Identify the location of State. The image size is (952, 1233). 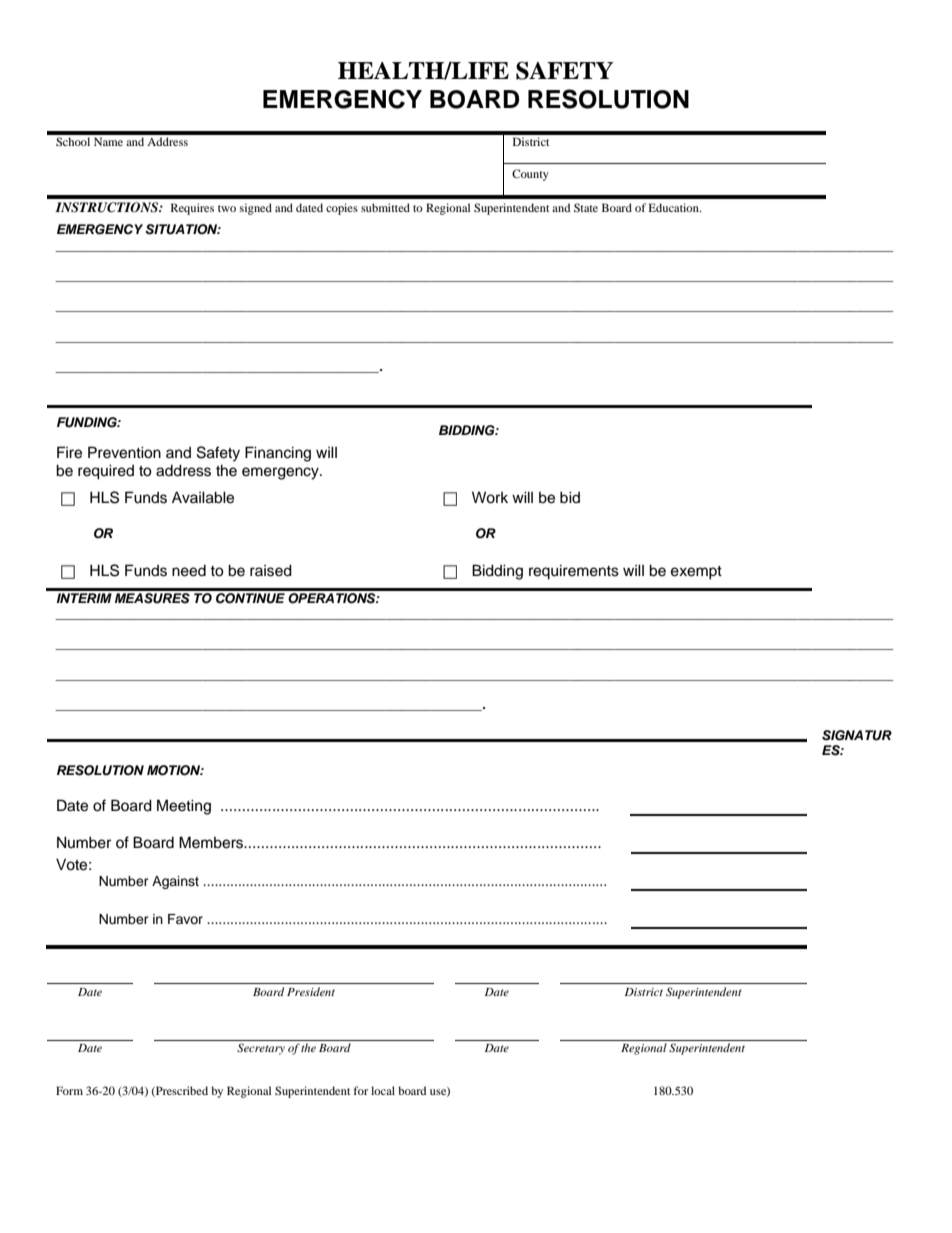
(586, 207).
